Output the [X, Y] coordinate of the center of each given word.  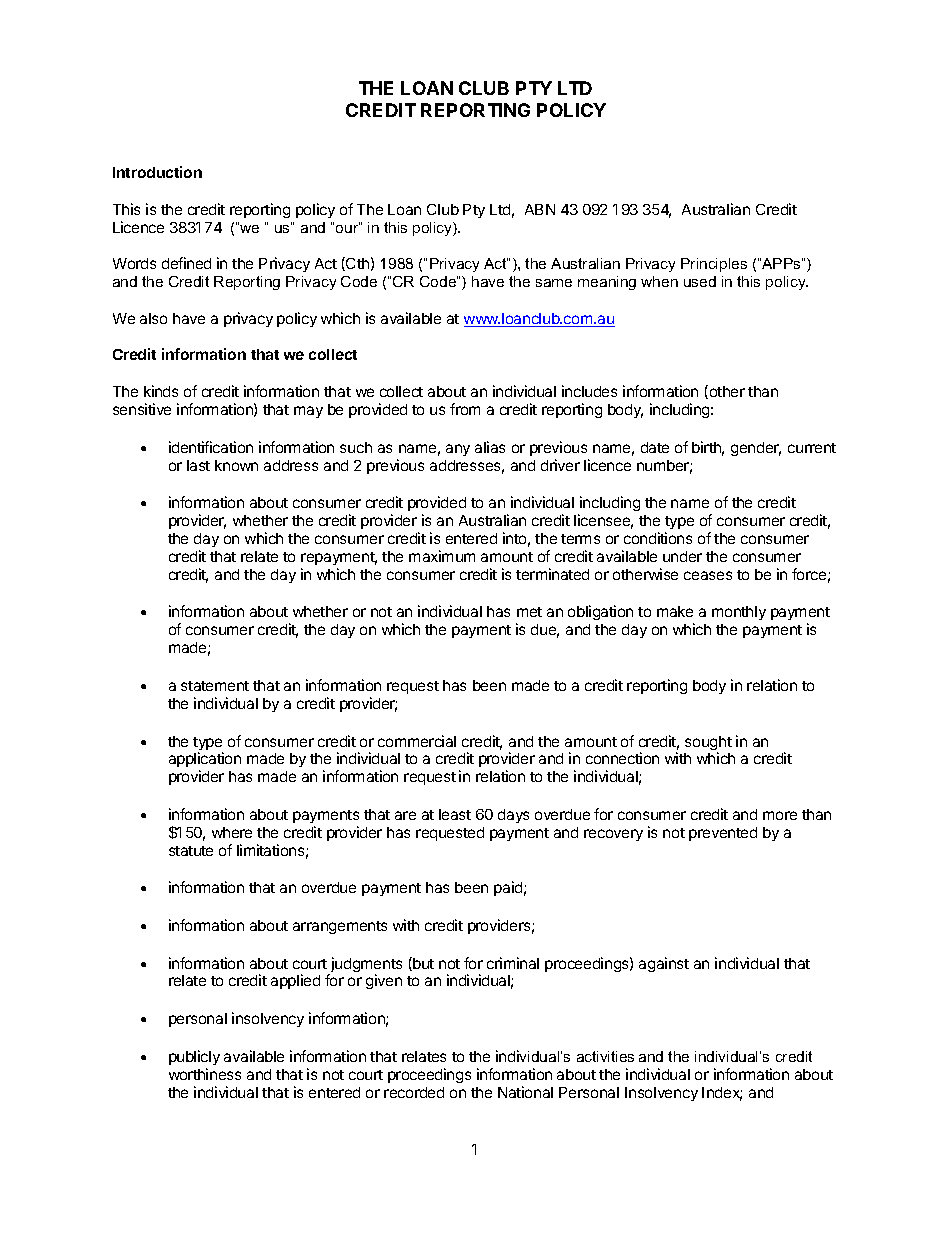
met [529, 612]
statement [215, 686]
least [455, 814]
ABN [540, 209]
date [655, 447]
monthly [739, 613]
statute [191, 851]
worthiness [205, 1074]
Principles [714, 265]
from [465, 409]
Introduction [157, 172]
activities [605, 1056]
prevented [723, 834]
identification [211, 447]
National [525, 1092]
